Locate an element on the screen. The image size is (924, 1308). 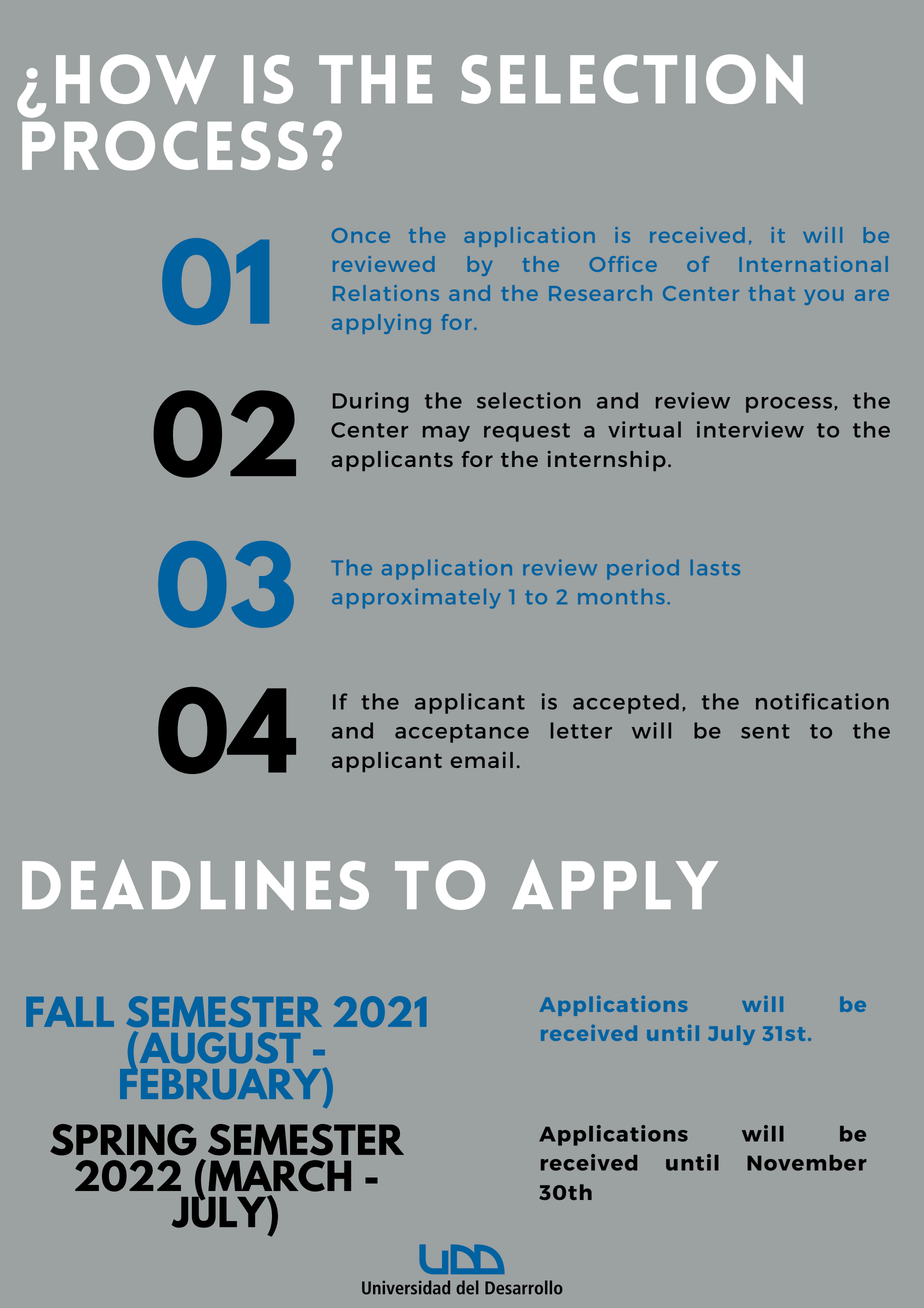
may is located at coordinates (446, 434).
